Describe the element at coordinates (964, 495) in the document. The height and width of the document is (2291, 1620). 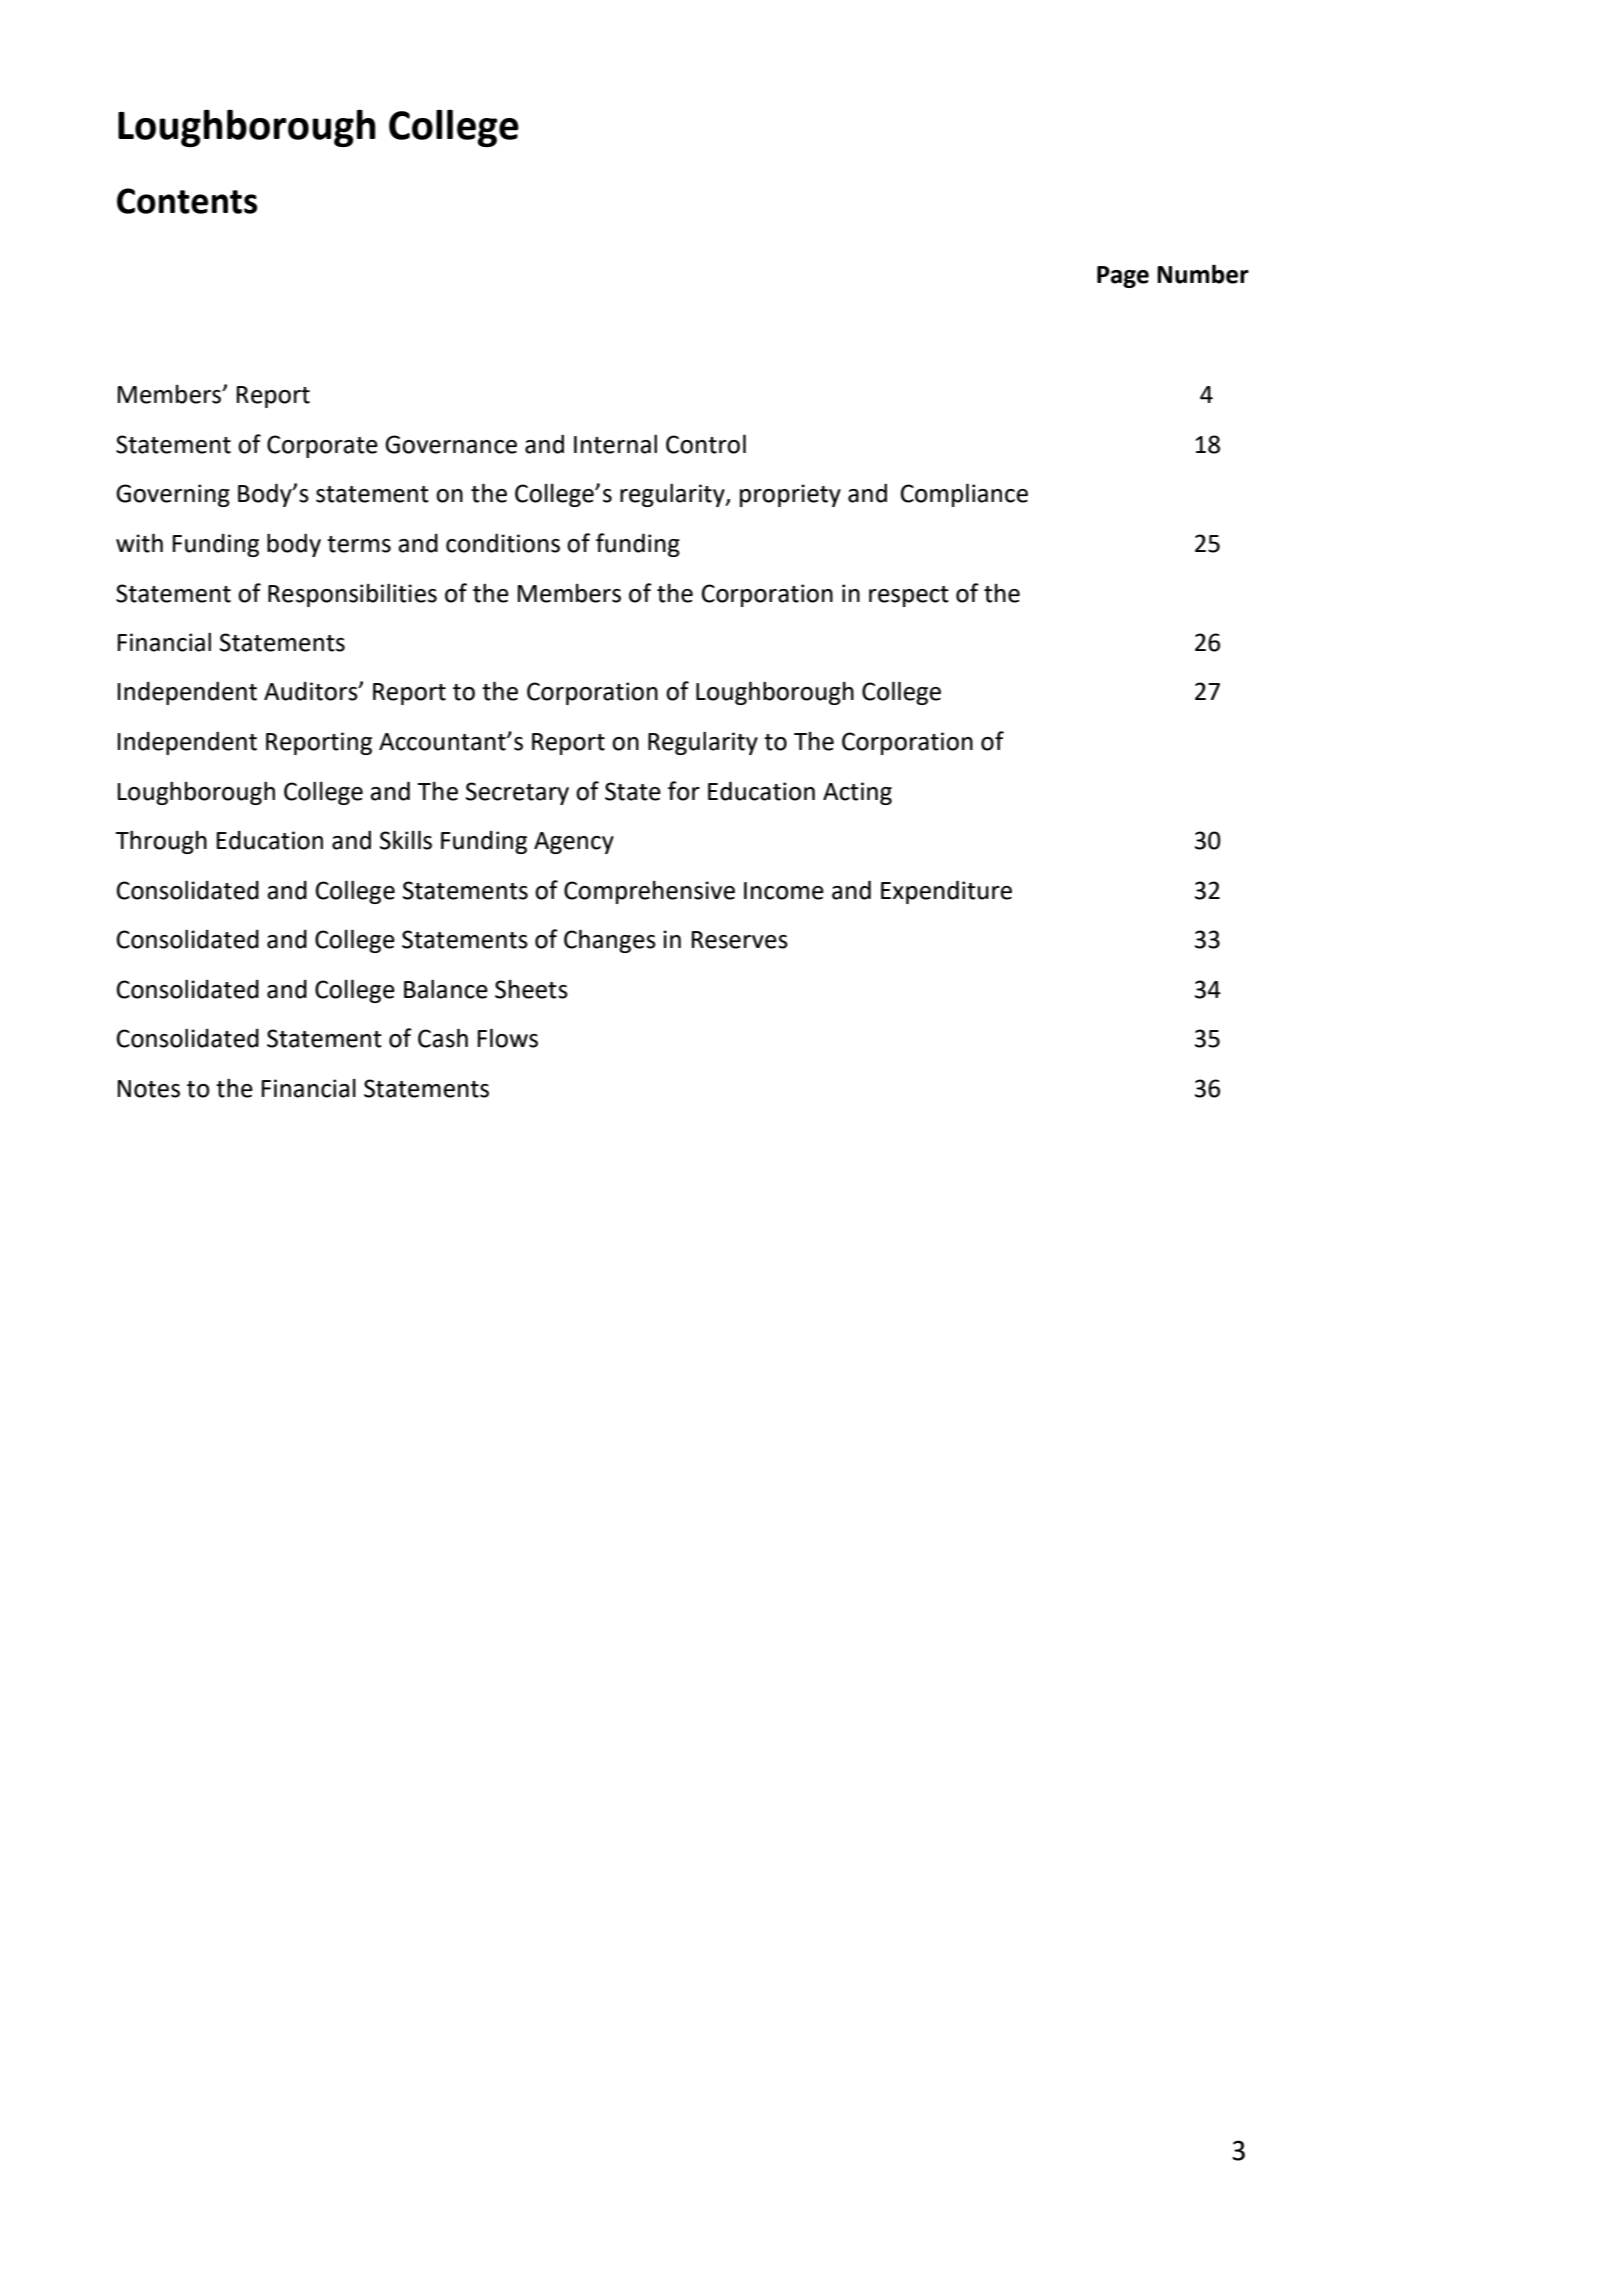
I see `Compliance` at that location.
